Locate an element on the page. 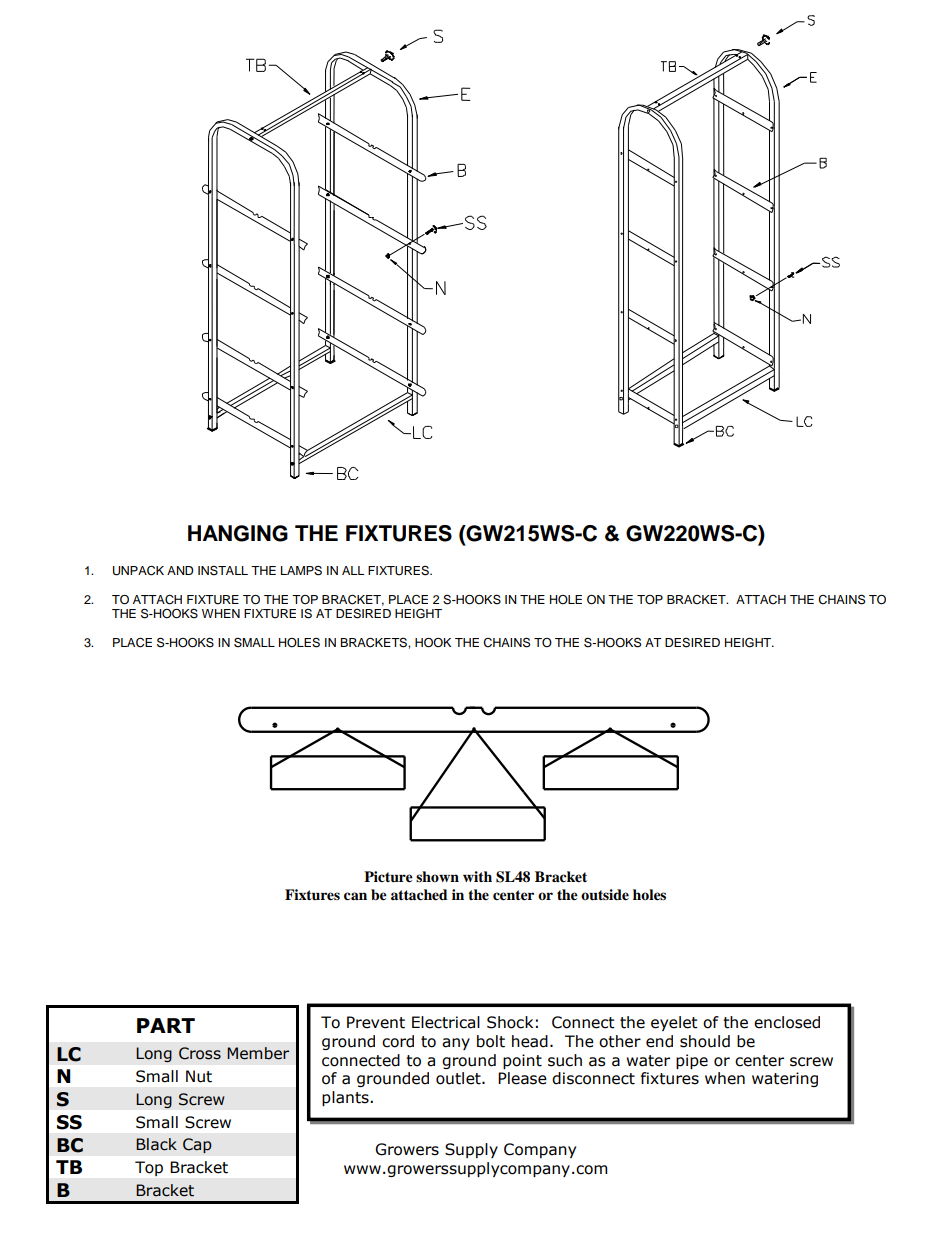 This image has height=1233, width=952. shown is located at coordinates (437, 876).
